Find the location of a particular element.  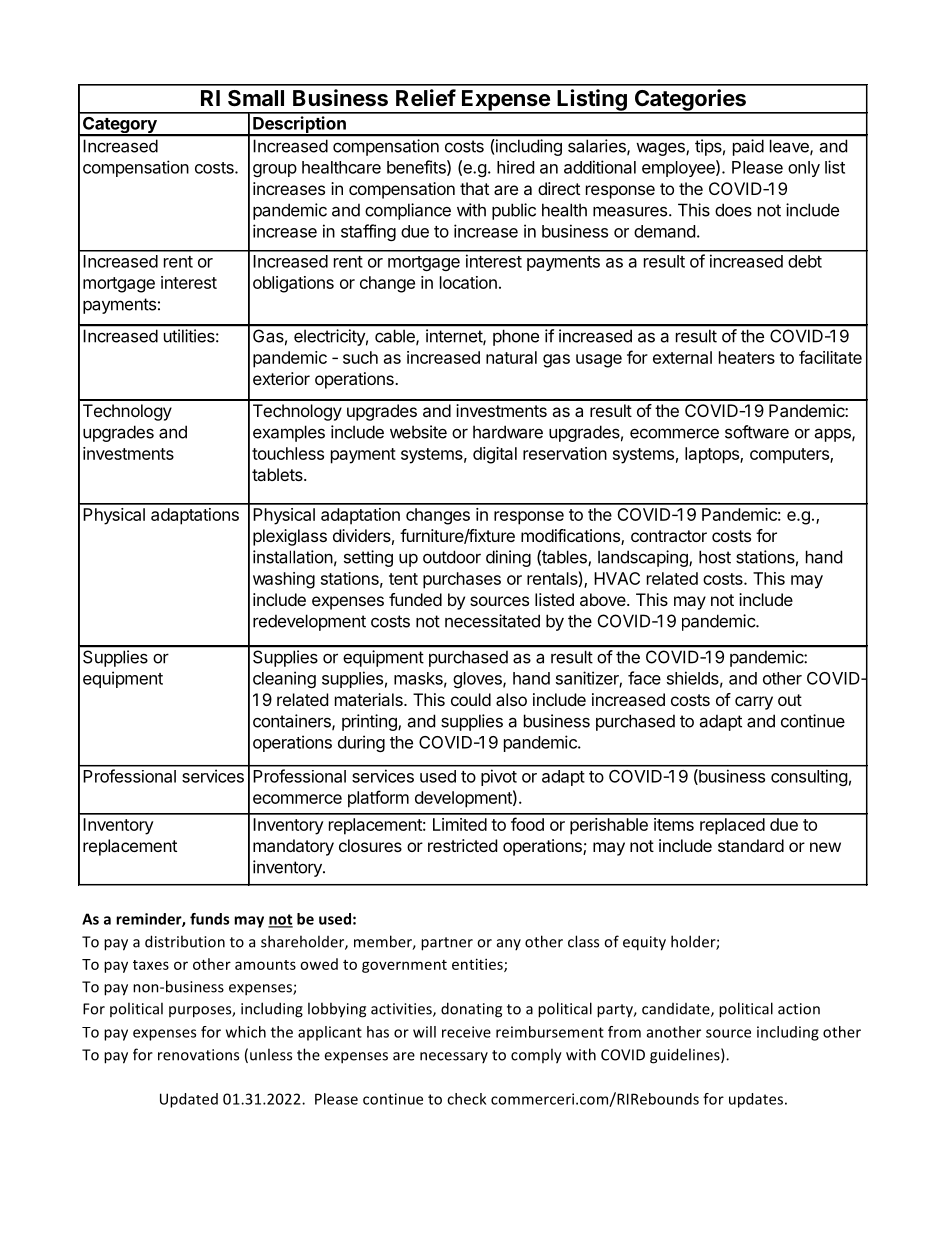

software is located at coordinates (757, 432).
